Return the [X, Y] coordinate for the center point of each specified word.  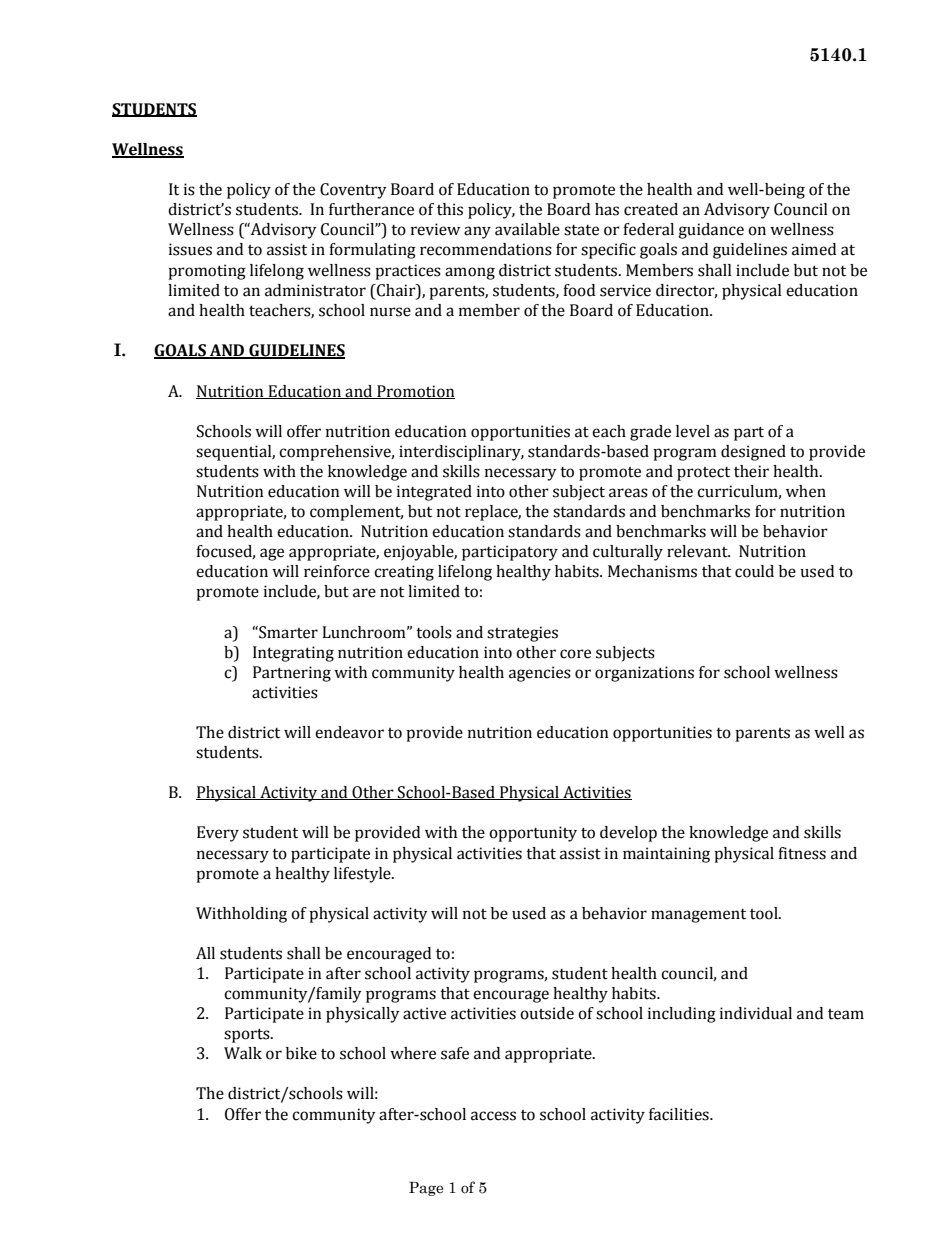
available [527, 229]
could [754, 571]
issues [190, 249]
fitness [802, 853]
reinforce [337, 571]
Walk [243, 1053]
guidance [711, 231]
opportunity [533, 834]
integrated [434, 493]
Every [218, 834]
